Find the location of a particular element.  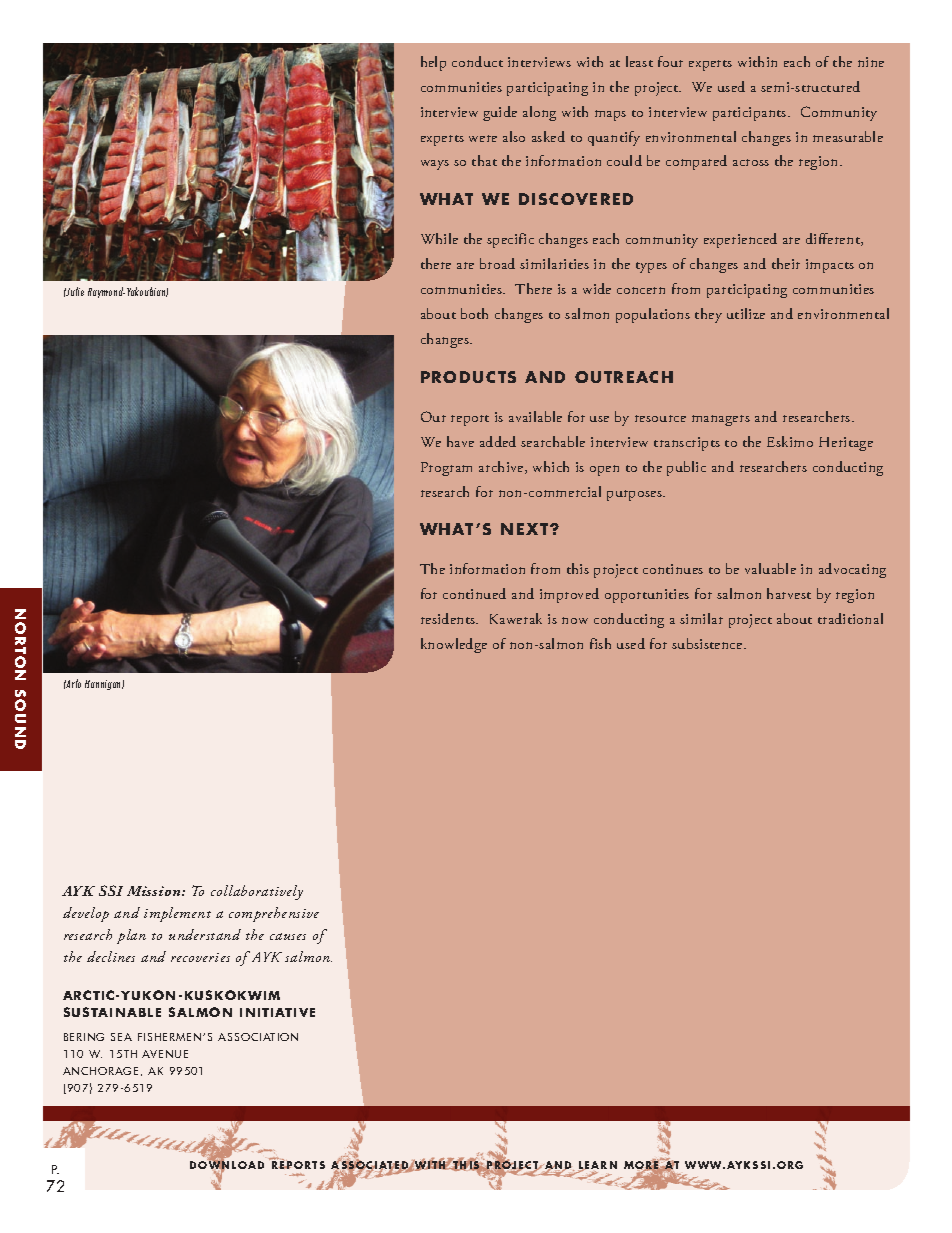

causes is located at coordinates (288, 936).
